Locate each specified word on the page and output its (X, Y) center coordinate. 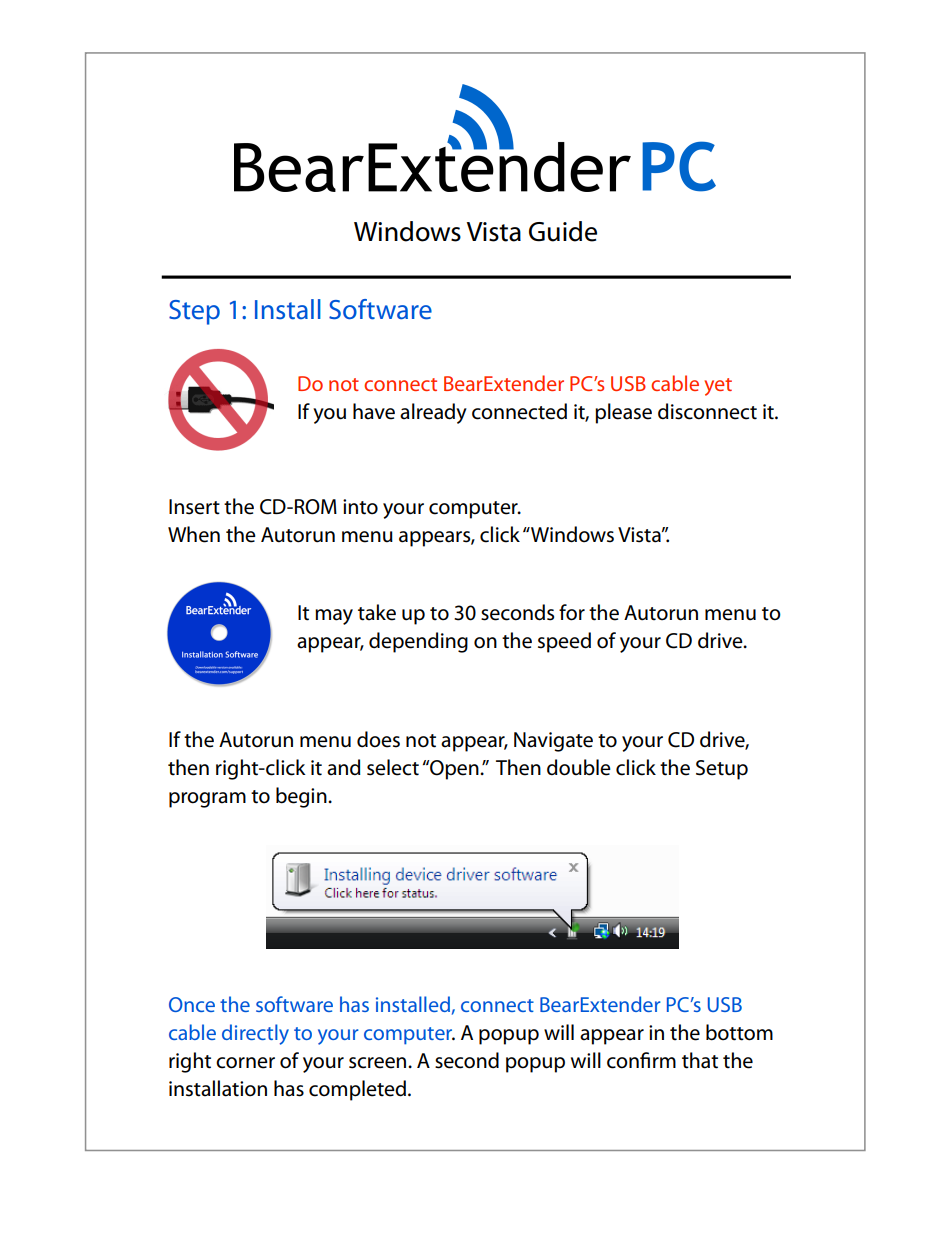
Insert (194, 507)
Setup (722, 770)
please (623, 413)
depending (418, 642)
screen (379, 1063)
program (207, 800)
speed (564, 642)
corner (245, 1063)
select (393, 767)
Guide (563, 231)
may (334, 617)
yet (718, 387)
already (433, 413)
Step (194, 312)
